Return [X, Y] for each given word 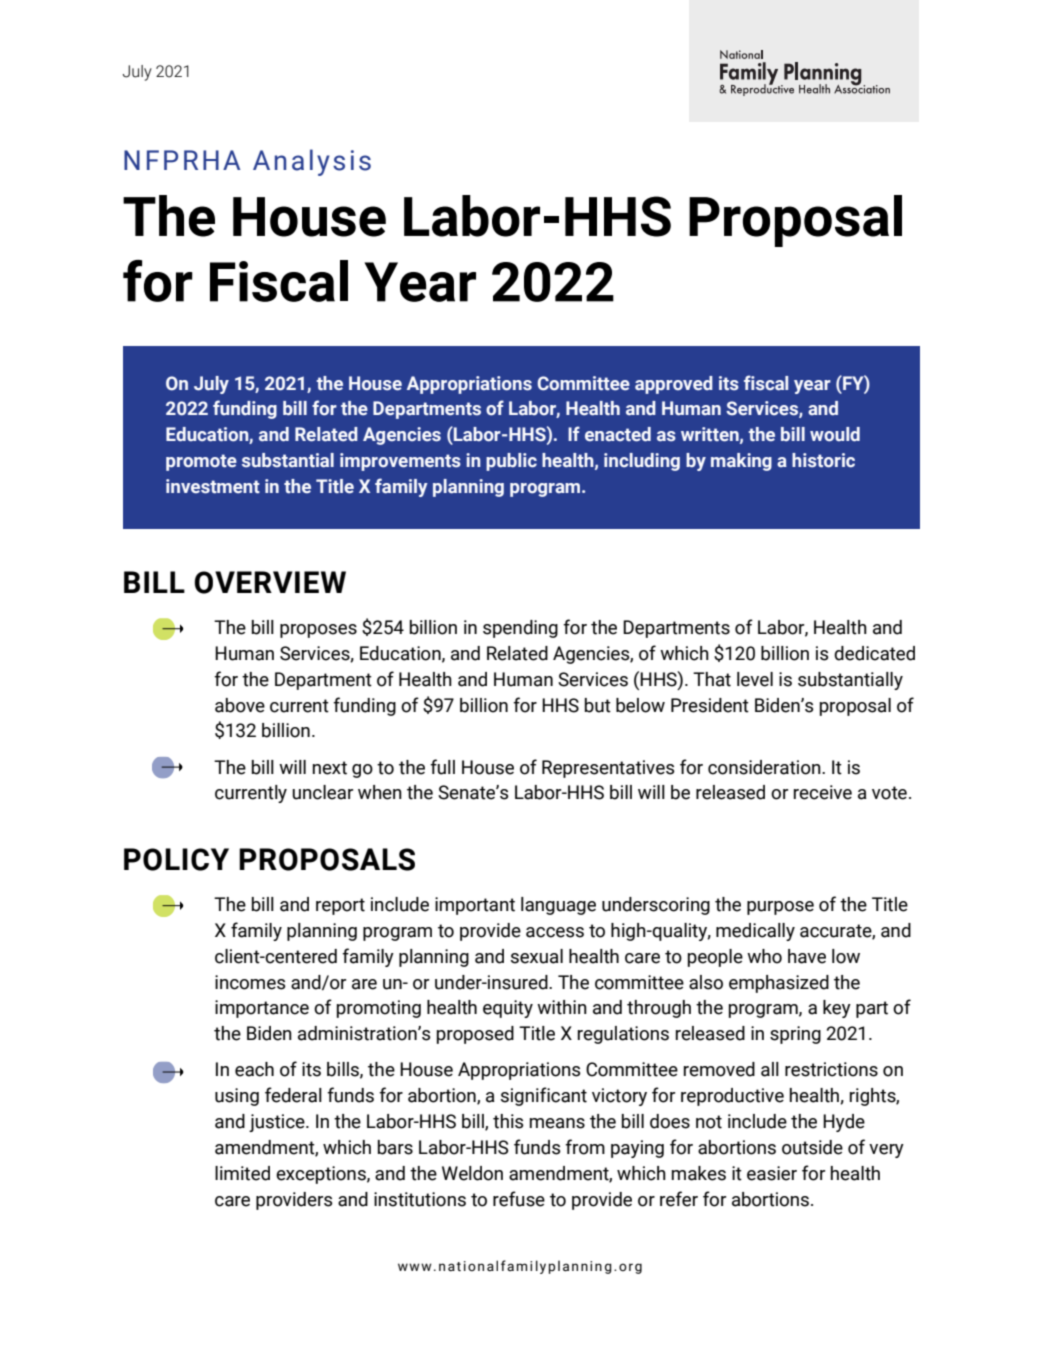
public [511, 462]
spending [520, 629]
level [755, 679]
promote [201, 462]
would [835, 434]
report [340, 906]
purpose [780, 908]
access [555, 932]
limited [242, 1173]
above [240, 705]
